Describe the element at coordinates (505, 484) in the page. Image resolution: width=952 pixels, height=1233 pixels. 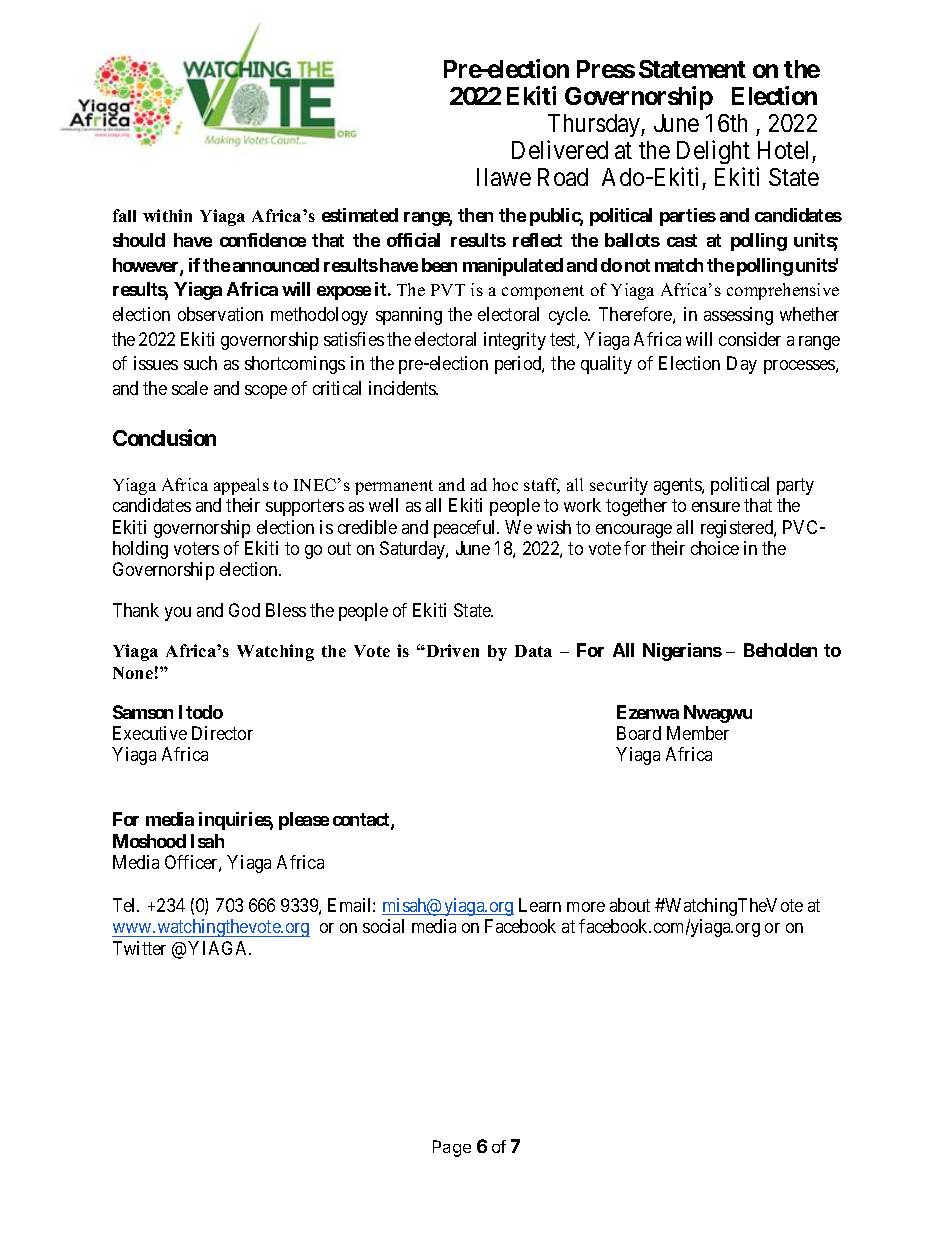
I see `hoc` at that location.
